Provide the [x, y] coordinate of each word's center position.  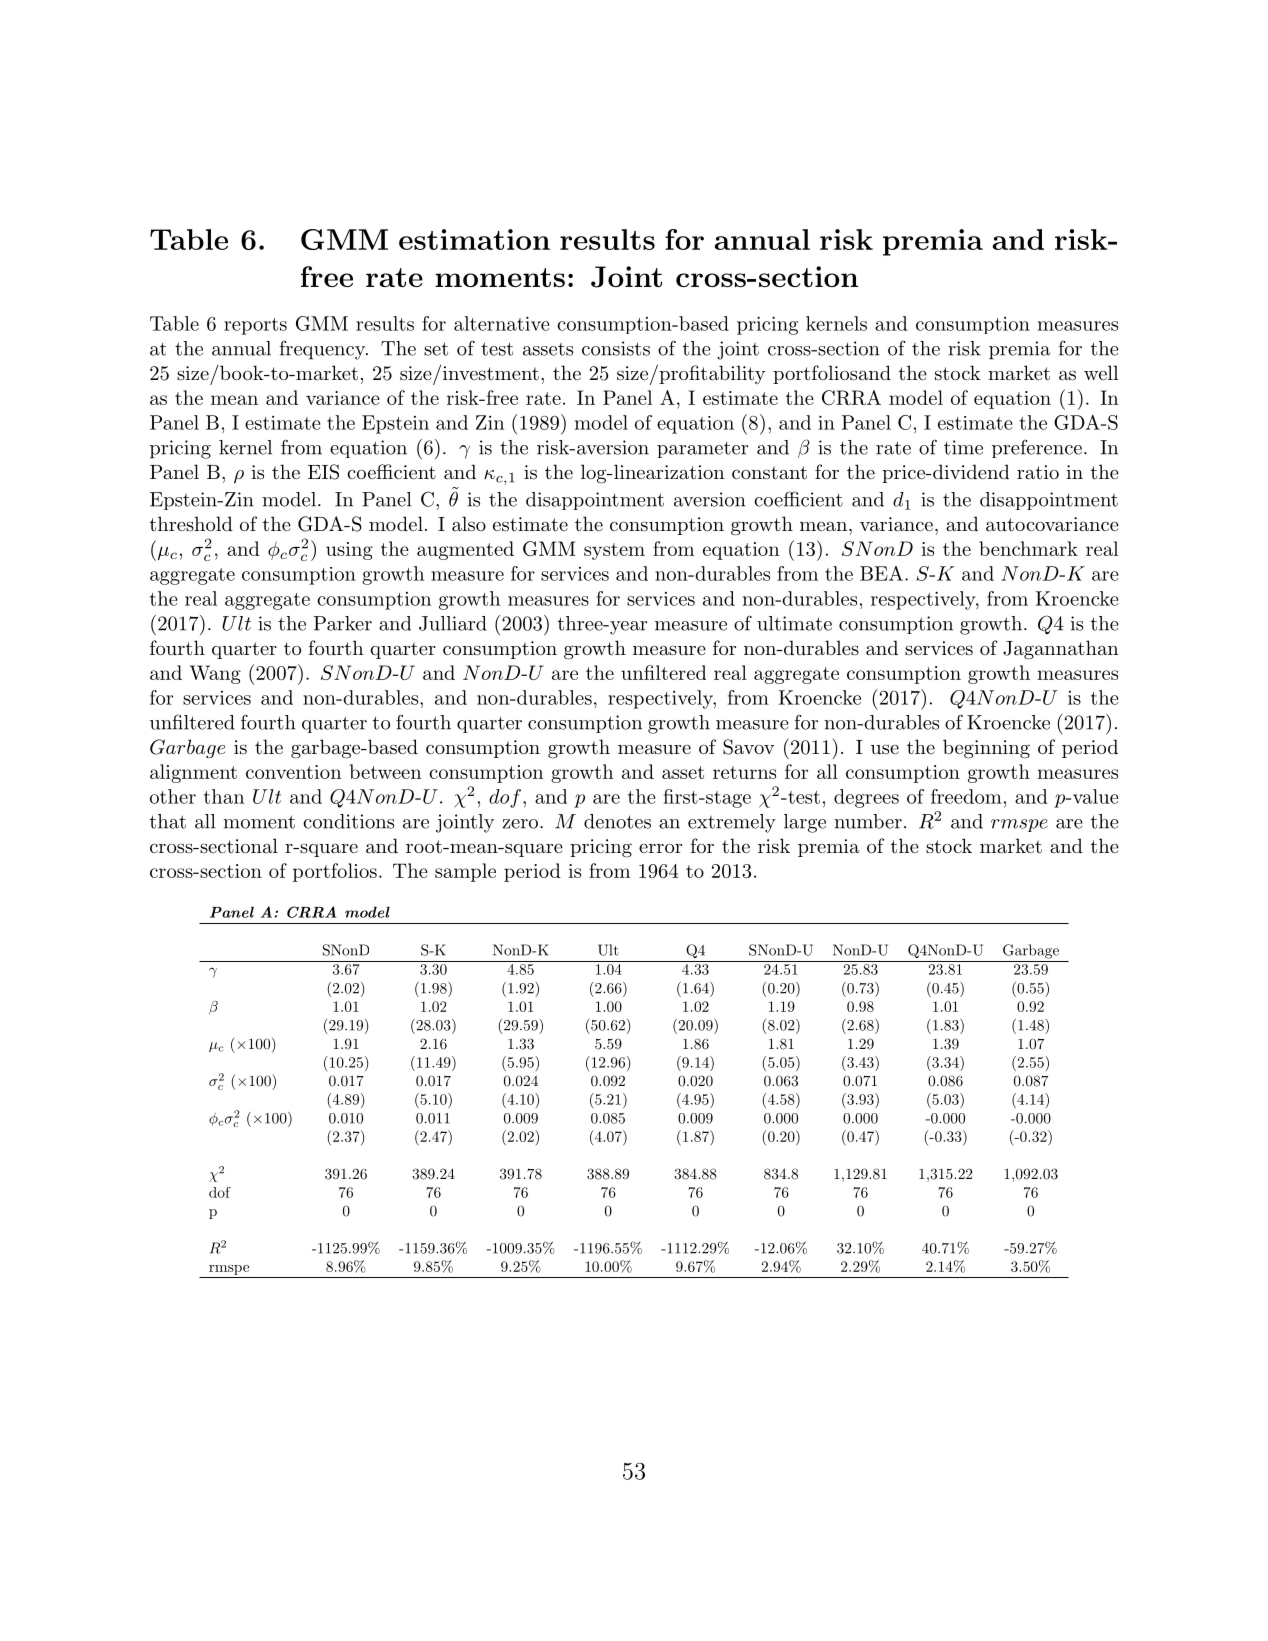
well [1101, 372]
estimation [474, 239]
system [614, 551]
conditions [348, 821]
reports [255, 326]
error [660, 848]
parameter [702, 449]
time [963, 447]
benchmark [1028, 548]
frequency [323, 350]
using [349, 551]
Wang [215, 674]
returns [744, 772]
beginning [986, 749]
